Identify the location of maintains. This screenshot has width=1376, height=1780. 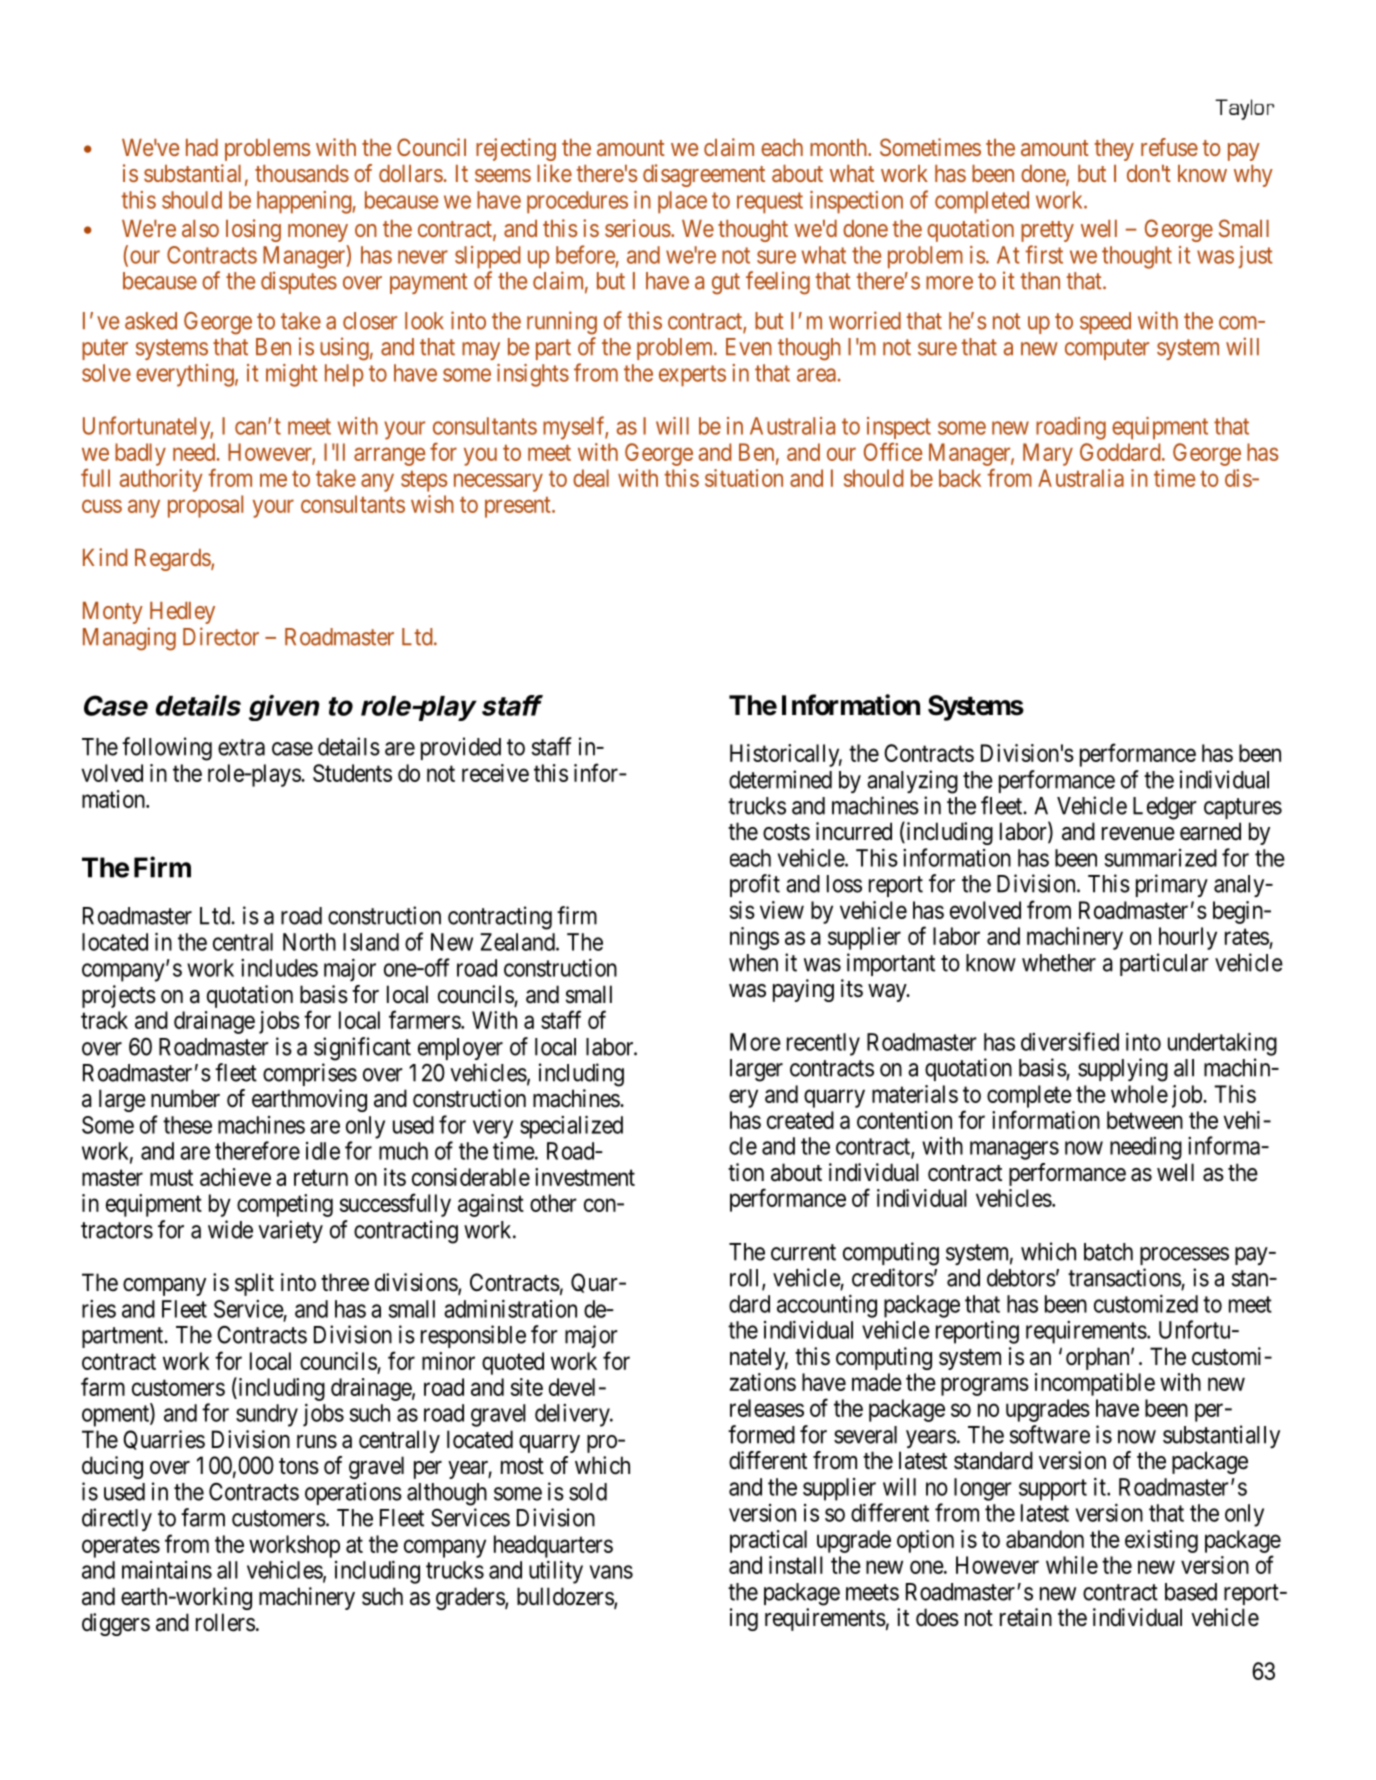
(167, 1570).
